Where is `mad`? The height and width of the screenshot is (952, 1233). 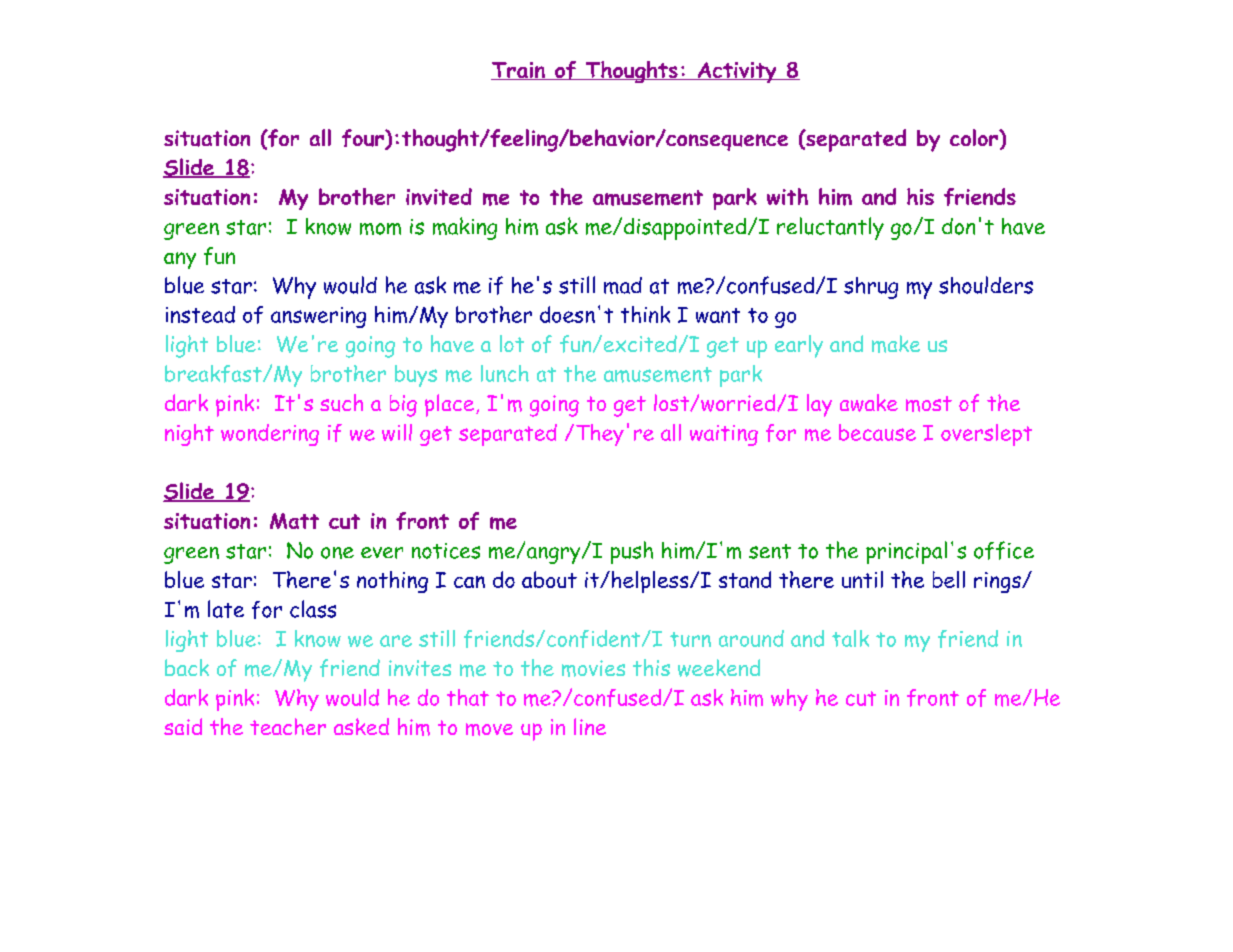
mad is located at coordinates (623, 285).
